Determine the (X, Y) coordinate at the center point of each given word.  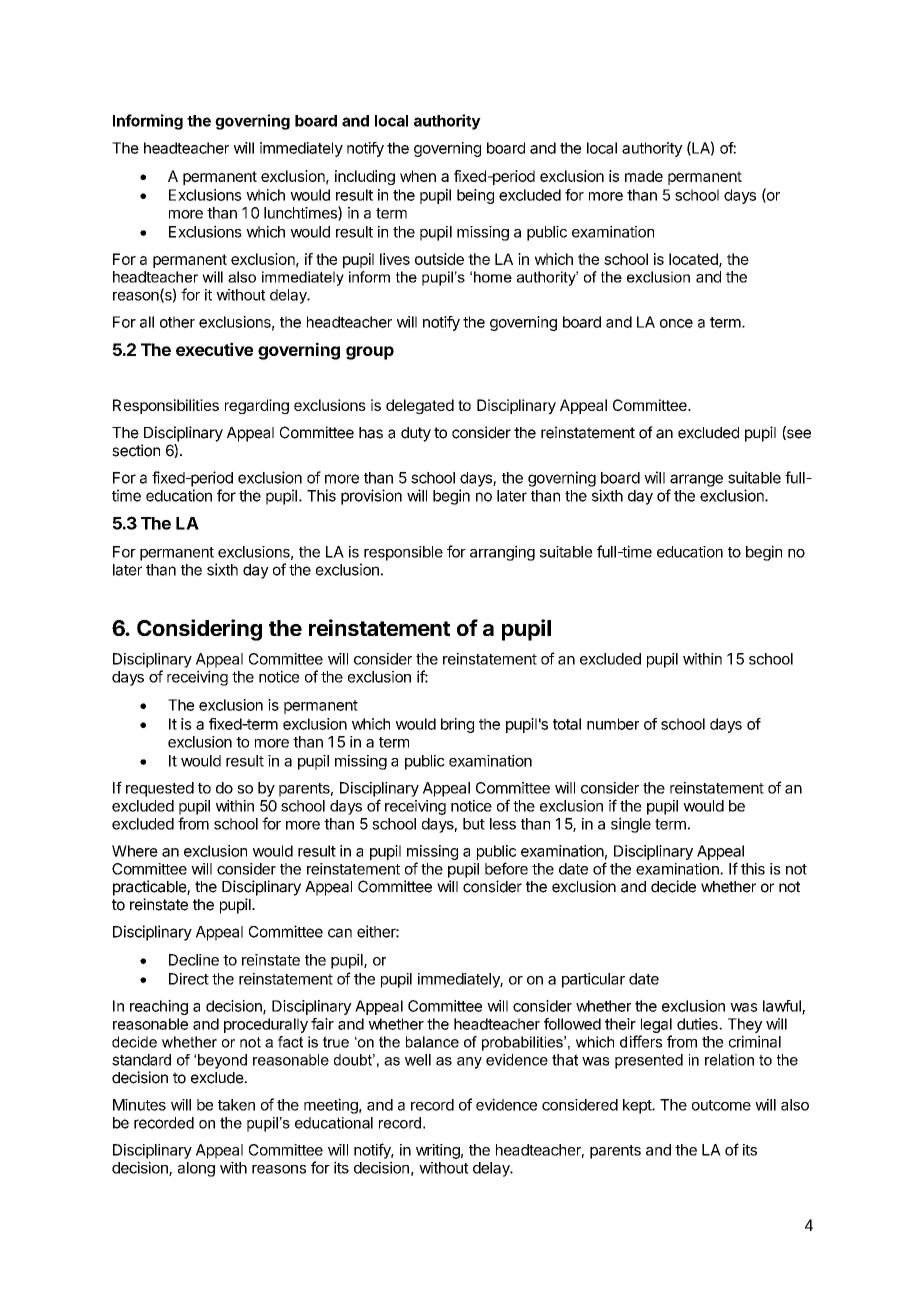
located (694, 260)
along (196, 1169)
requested (160, 789)
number (613, 724)
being (475, 196)
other (177, 322)
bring (457, 725)
